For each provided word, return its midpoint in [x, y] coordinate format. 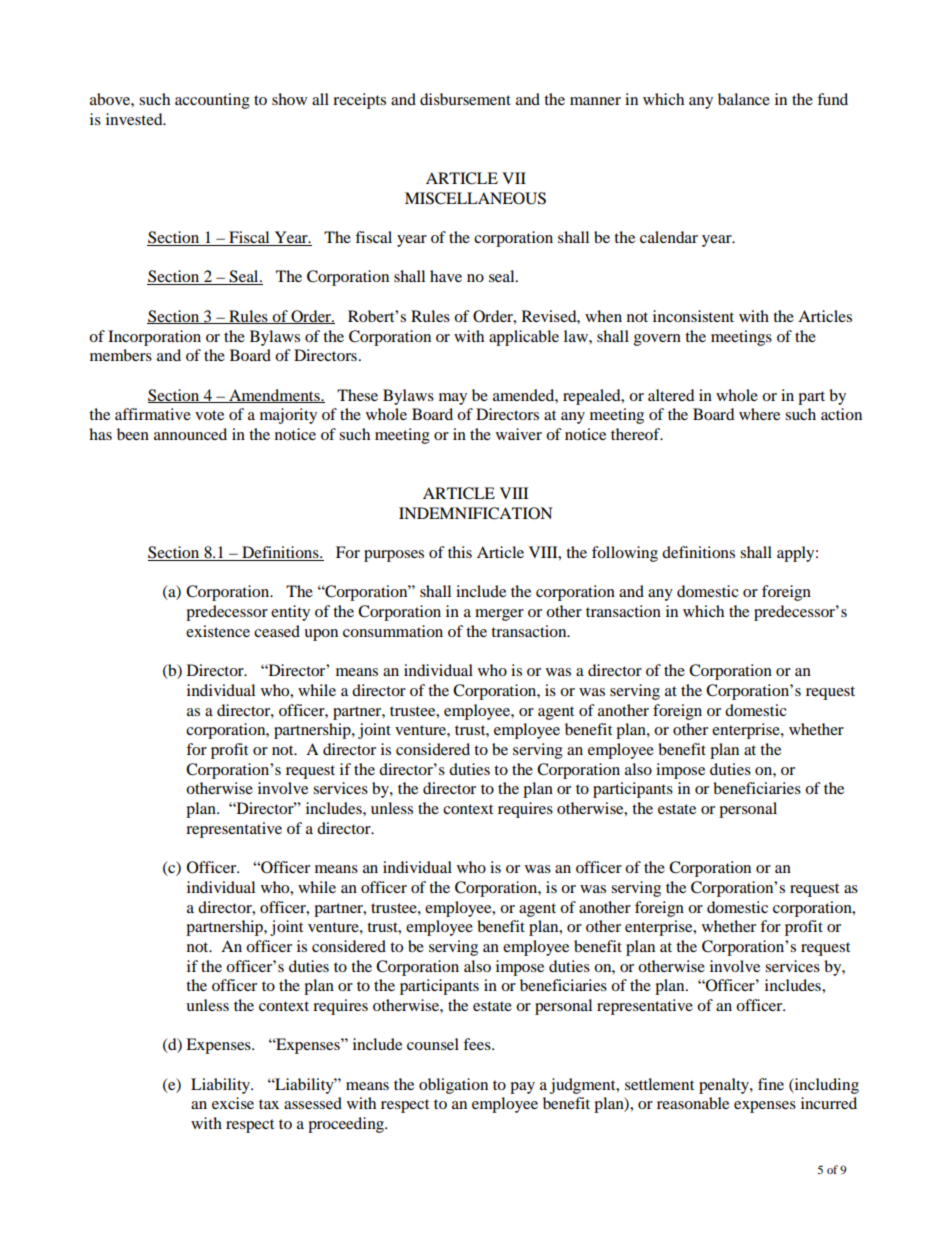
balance [744, 99]
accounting [212, 101]
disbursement [465, 99]
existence [218, 631]
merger [499, 615]
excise [233, 1103]
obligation [453, 1086]
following [625, 554]
